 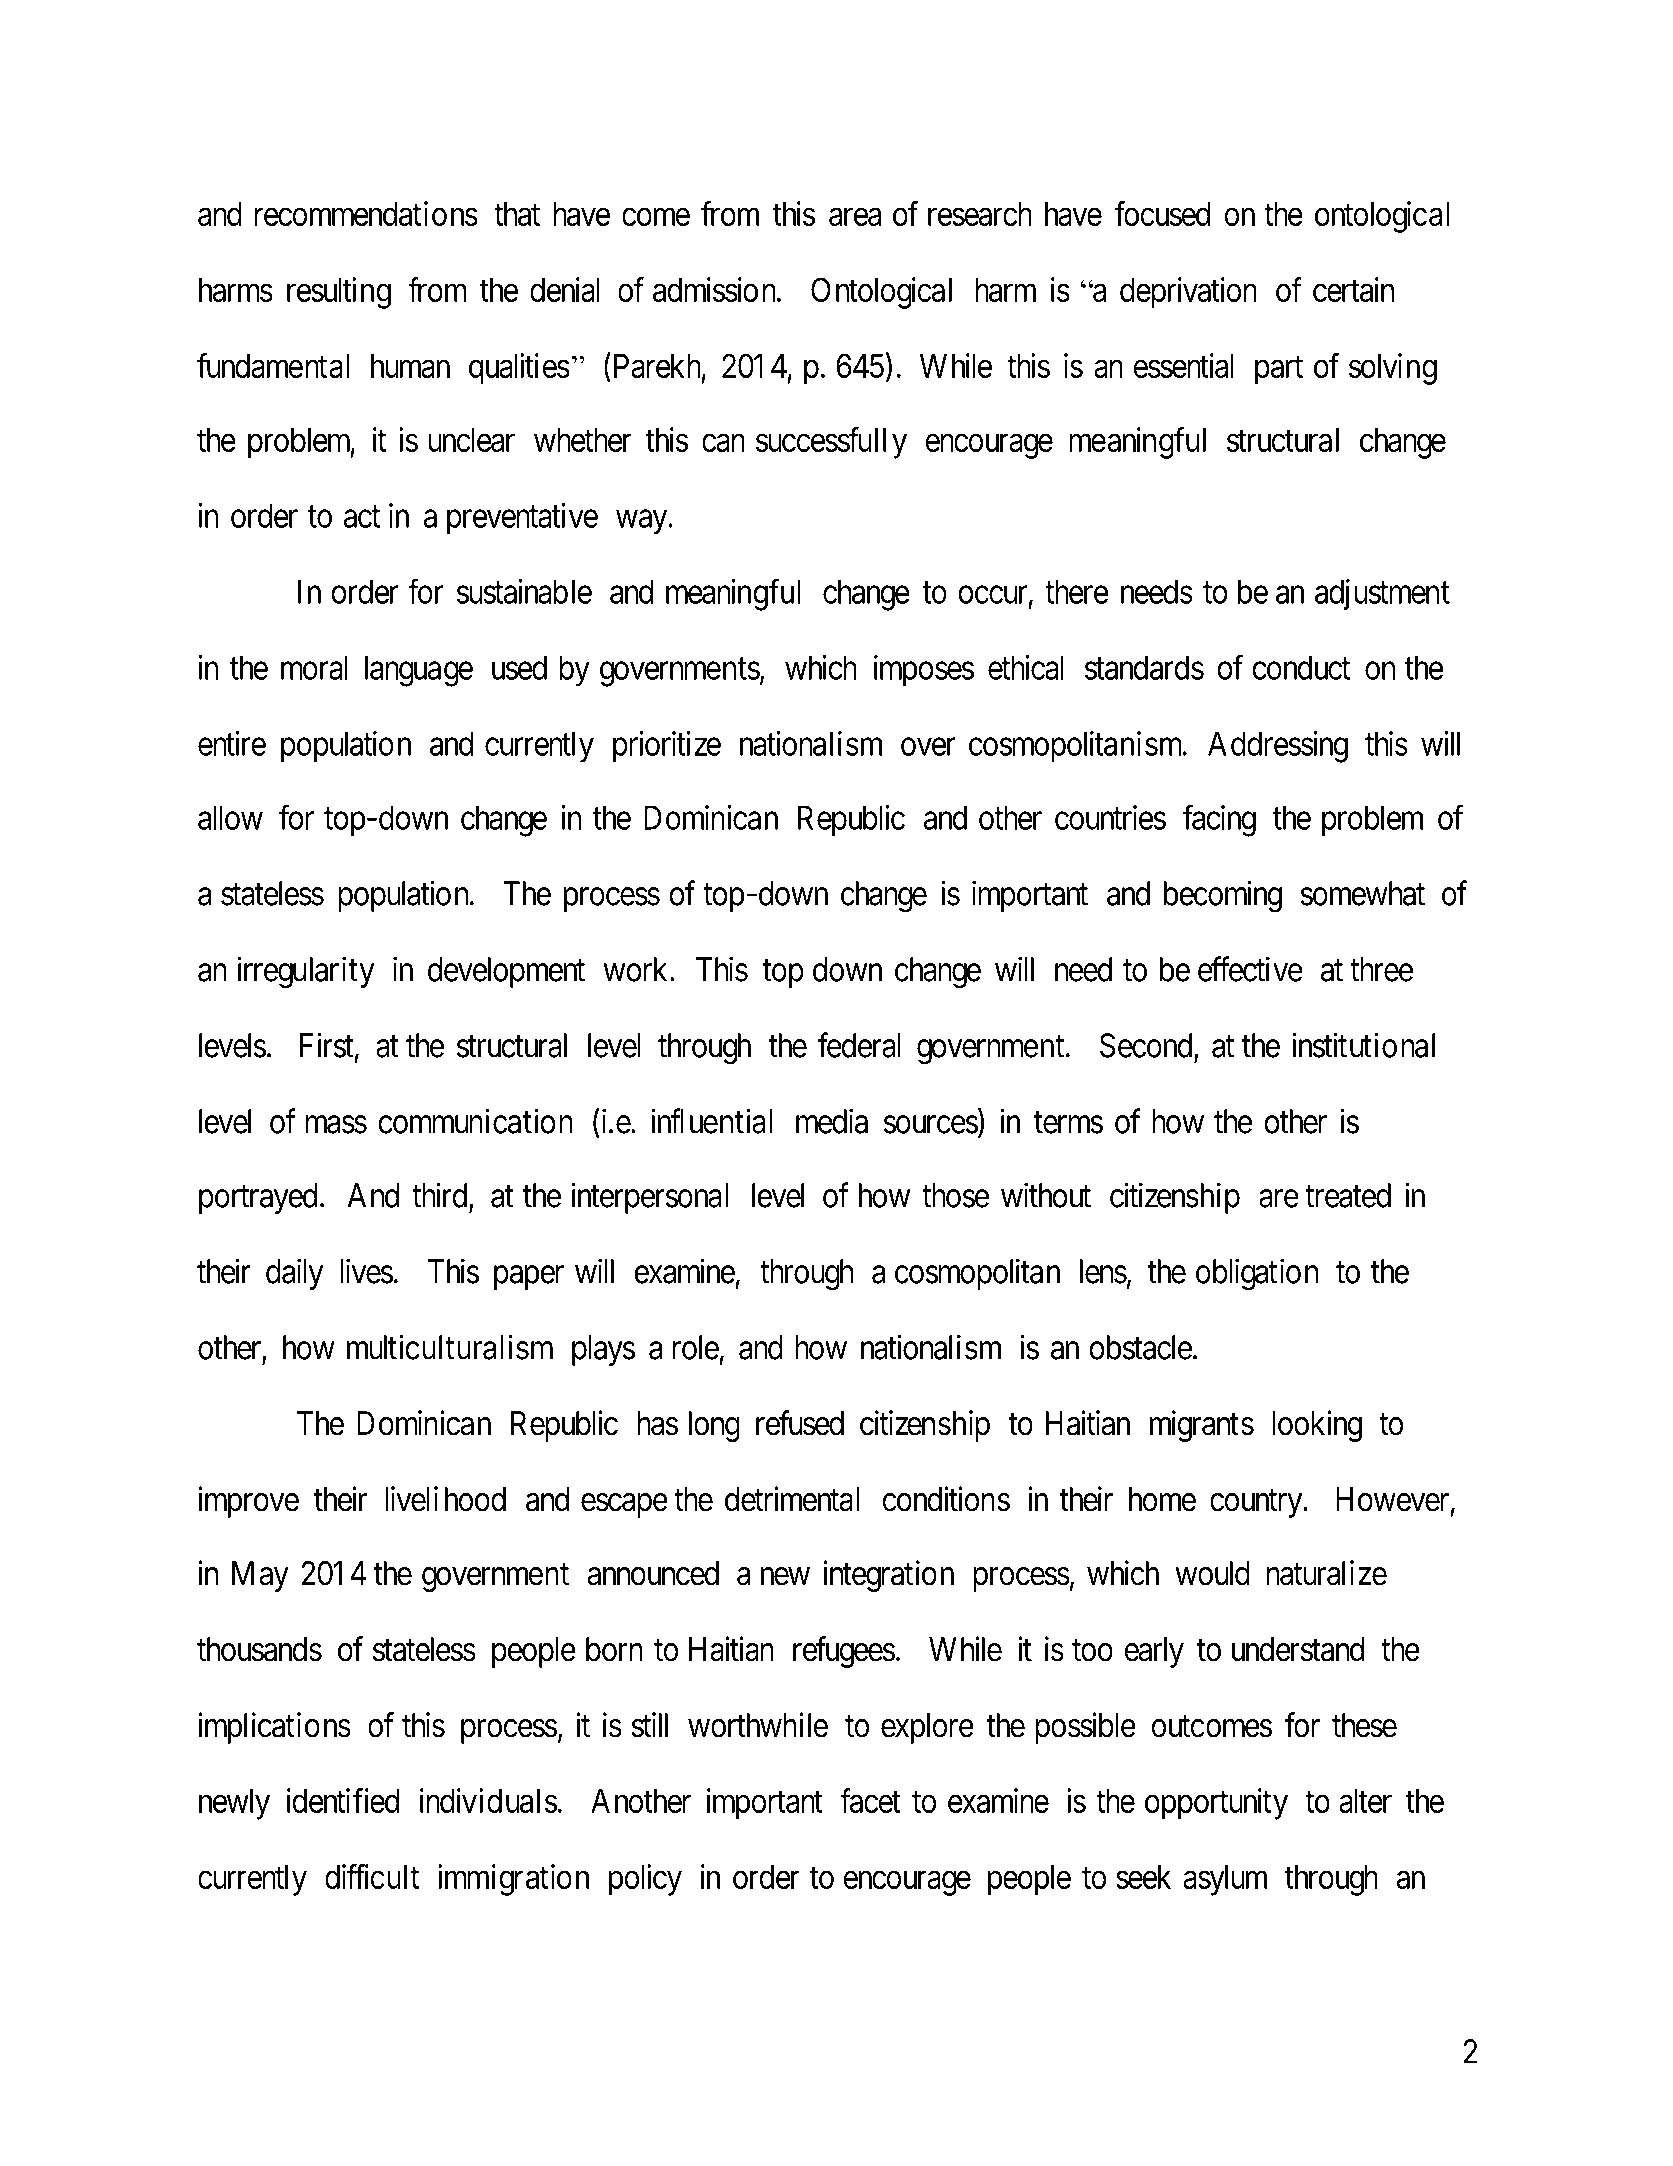 I want to click on conduct, so click(x=1301, y=667).
